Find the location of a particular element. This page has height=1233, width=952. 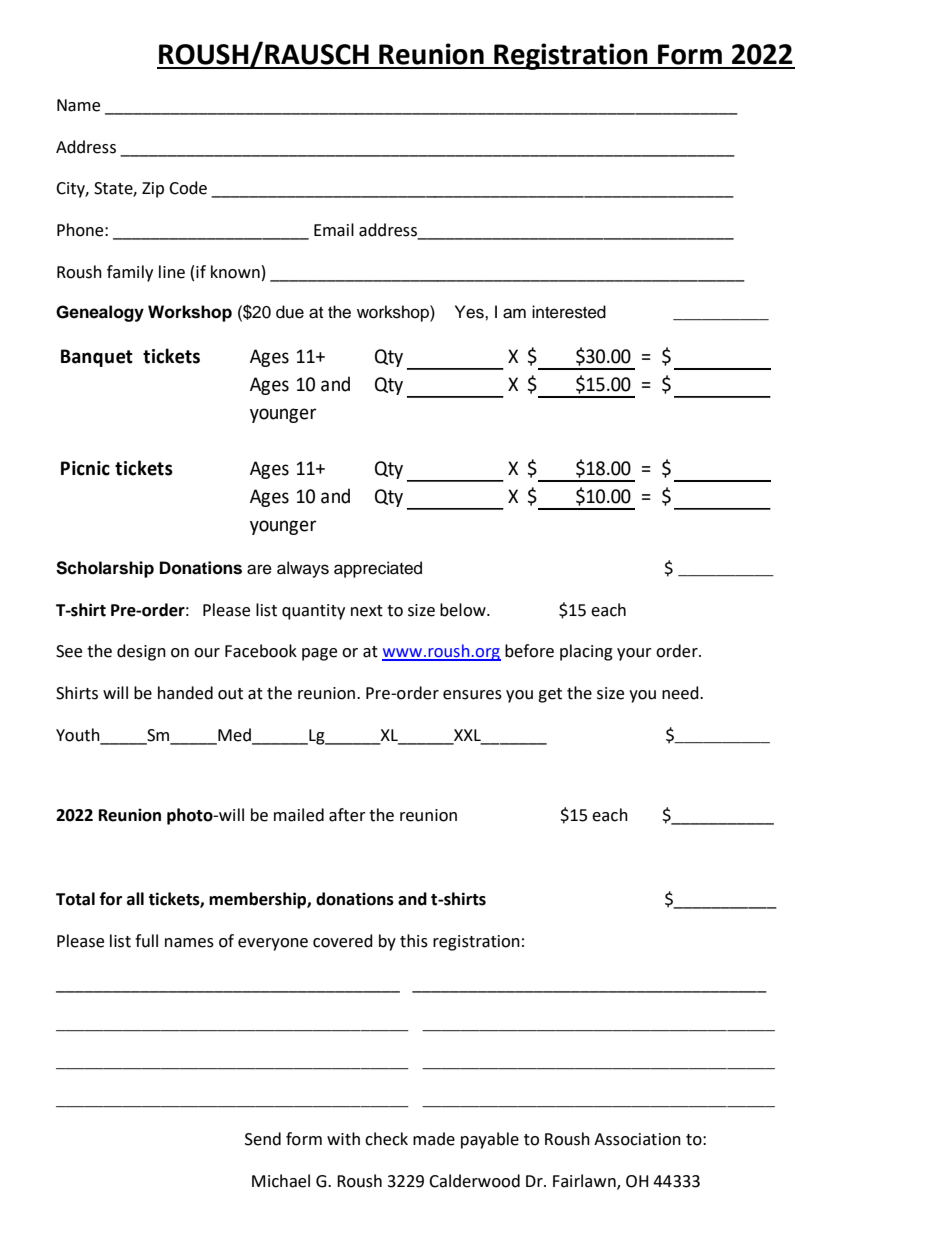

Scholarship is located at coordinates (105, 569).
